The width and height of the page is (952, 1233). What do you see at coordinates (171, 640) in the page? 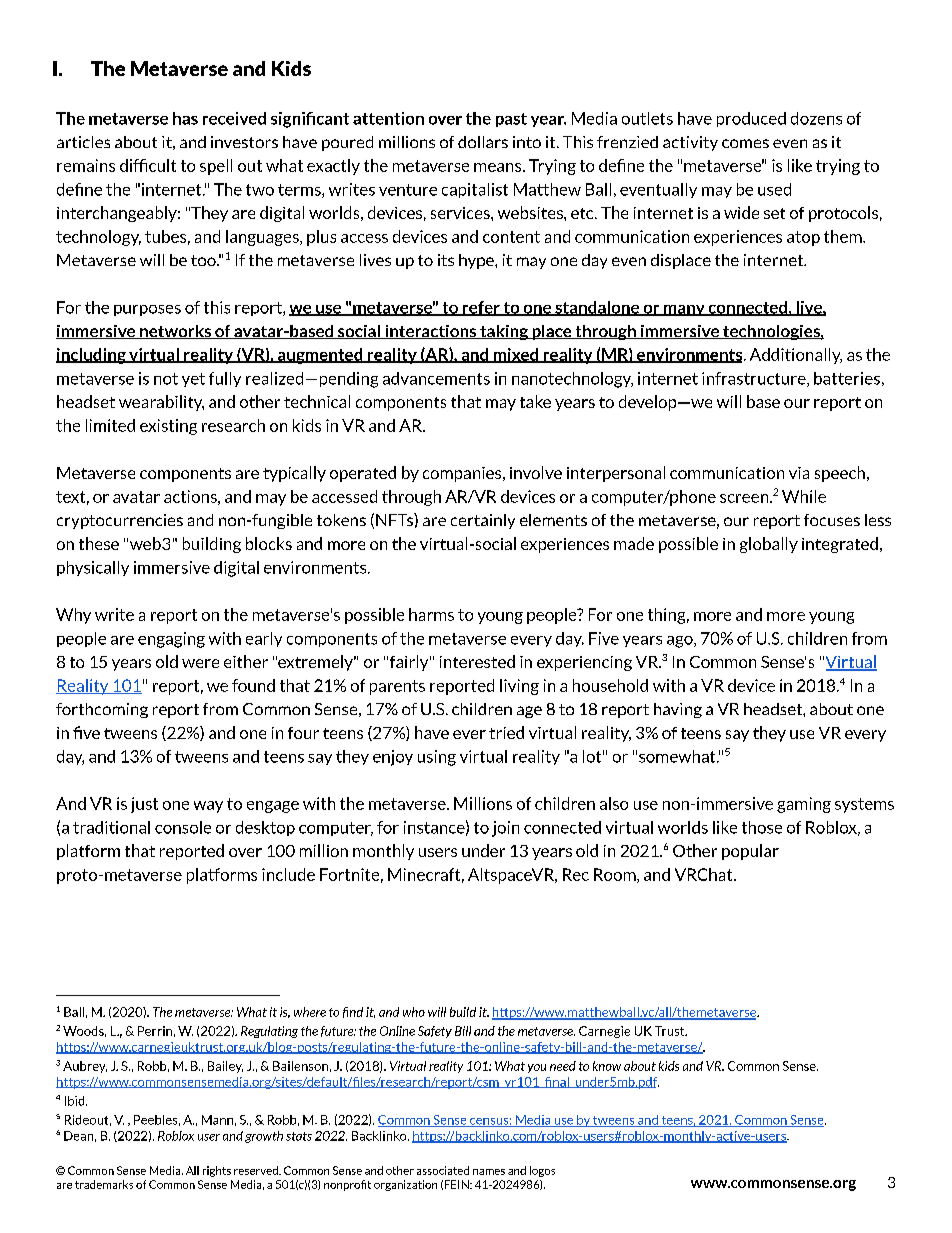
I see `engaging` at bounding box center [171, 640].
